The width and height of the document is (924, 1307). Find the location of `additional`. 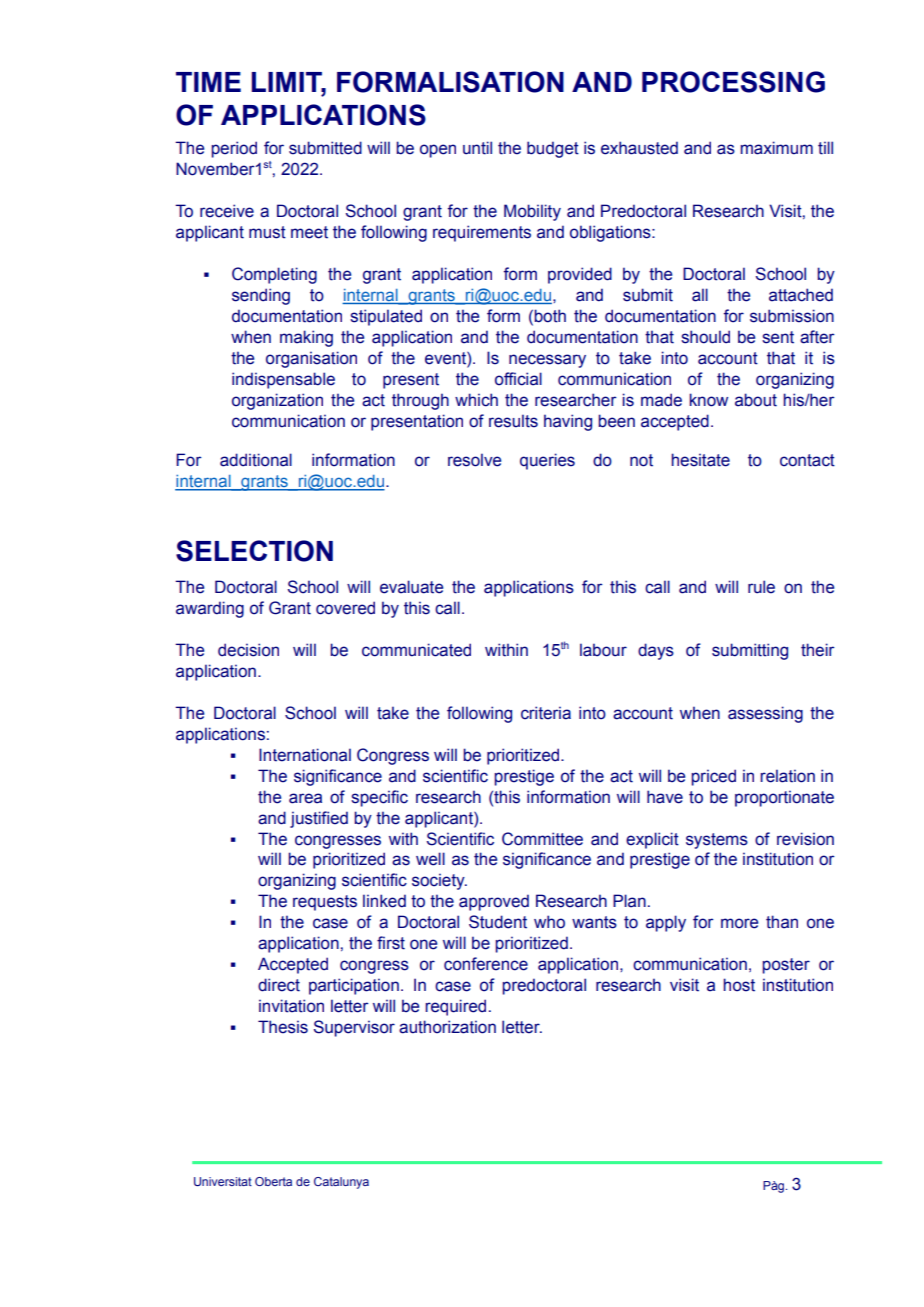

additional is located at coordinates (256, 460).
